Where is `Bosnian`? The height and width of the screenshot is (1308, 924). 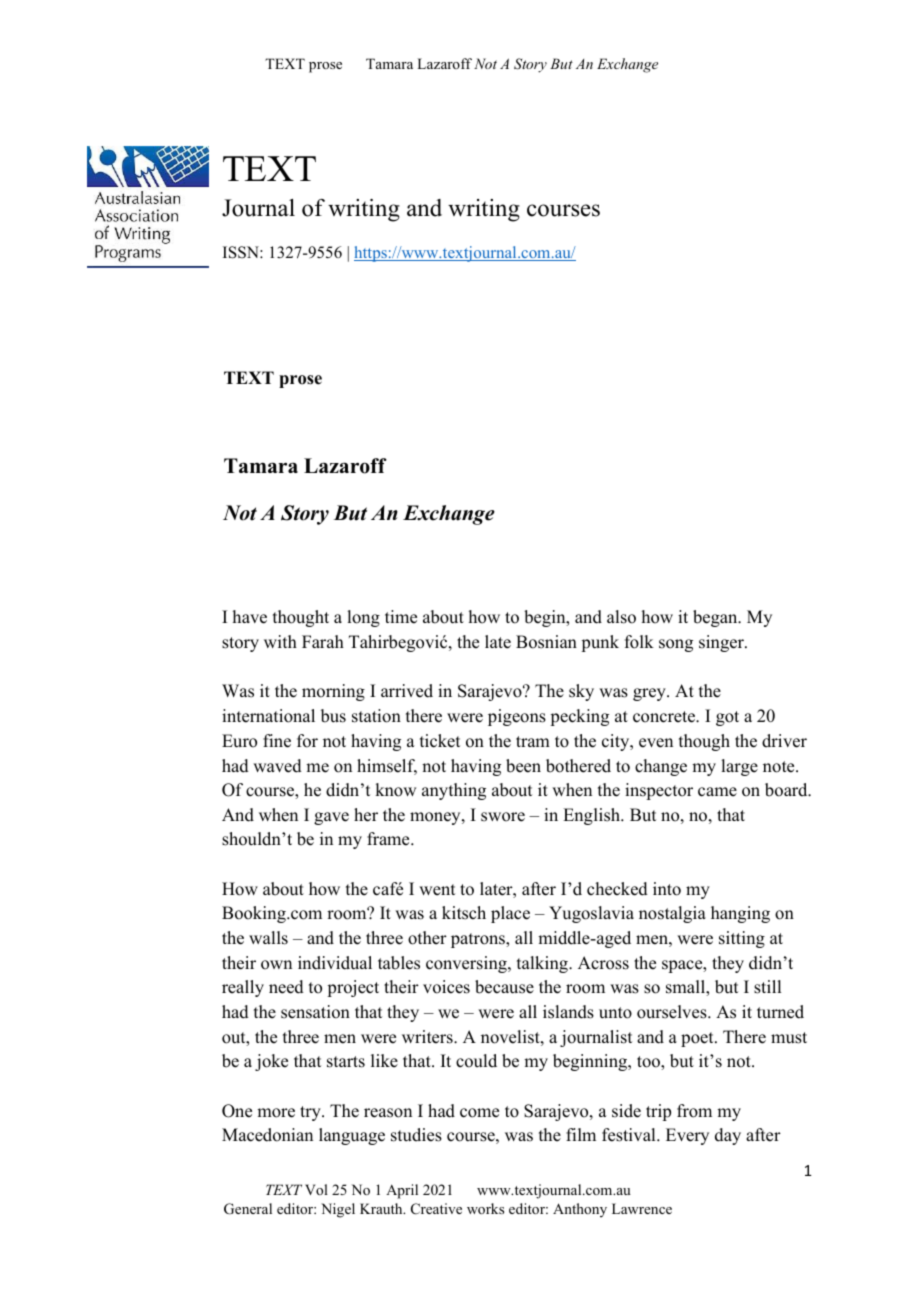
Bosnian is located at coordinates (546, 642).
